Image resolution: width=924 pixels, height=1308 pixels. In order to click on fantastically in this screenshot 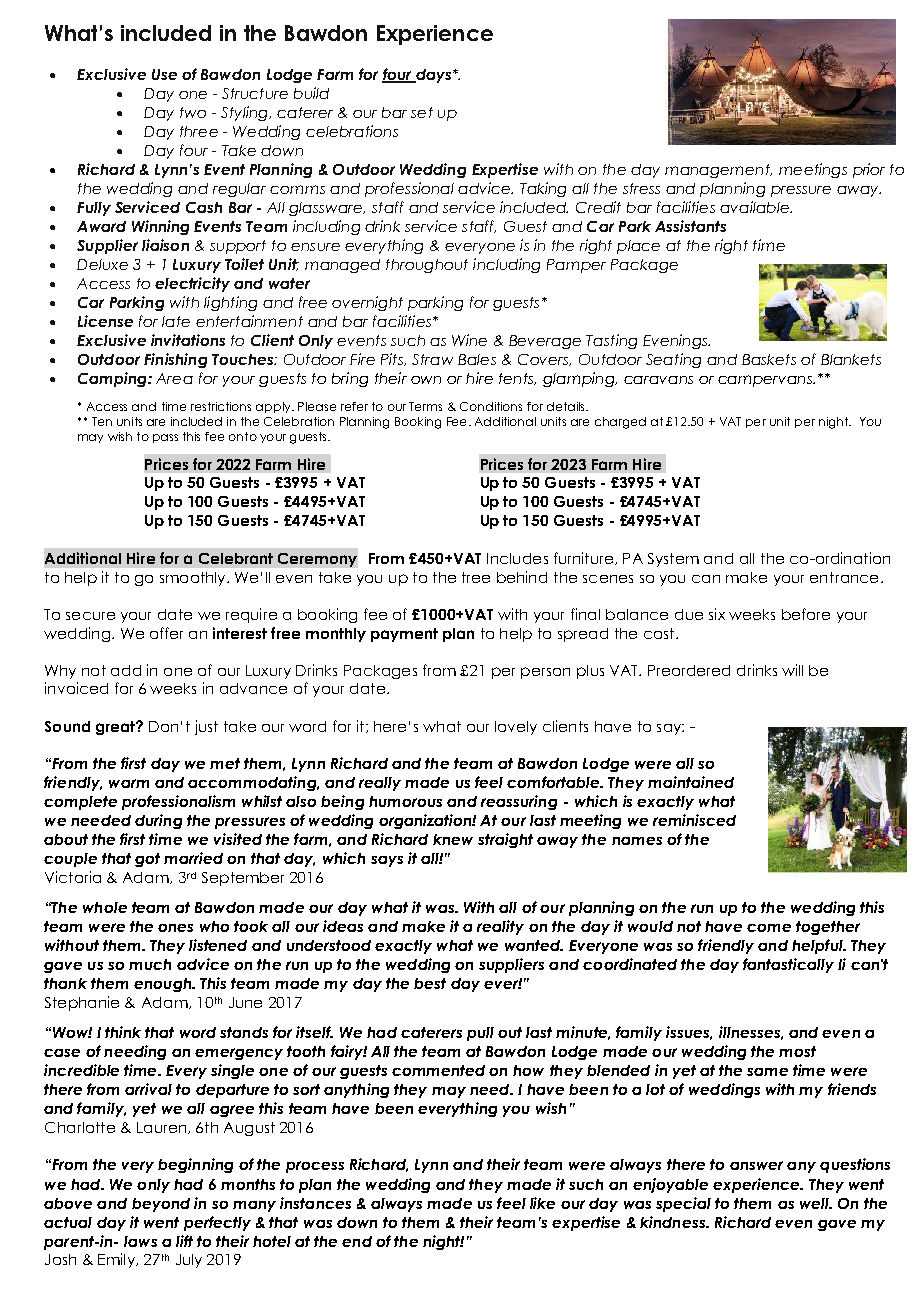, I will do `click(788, 965)`.
